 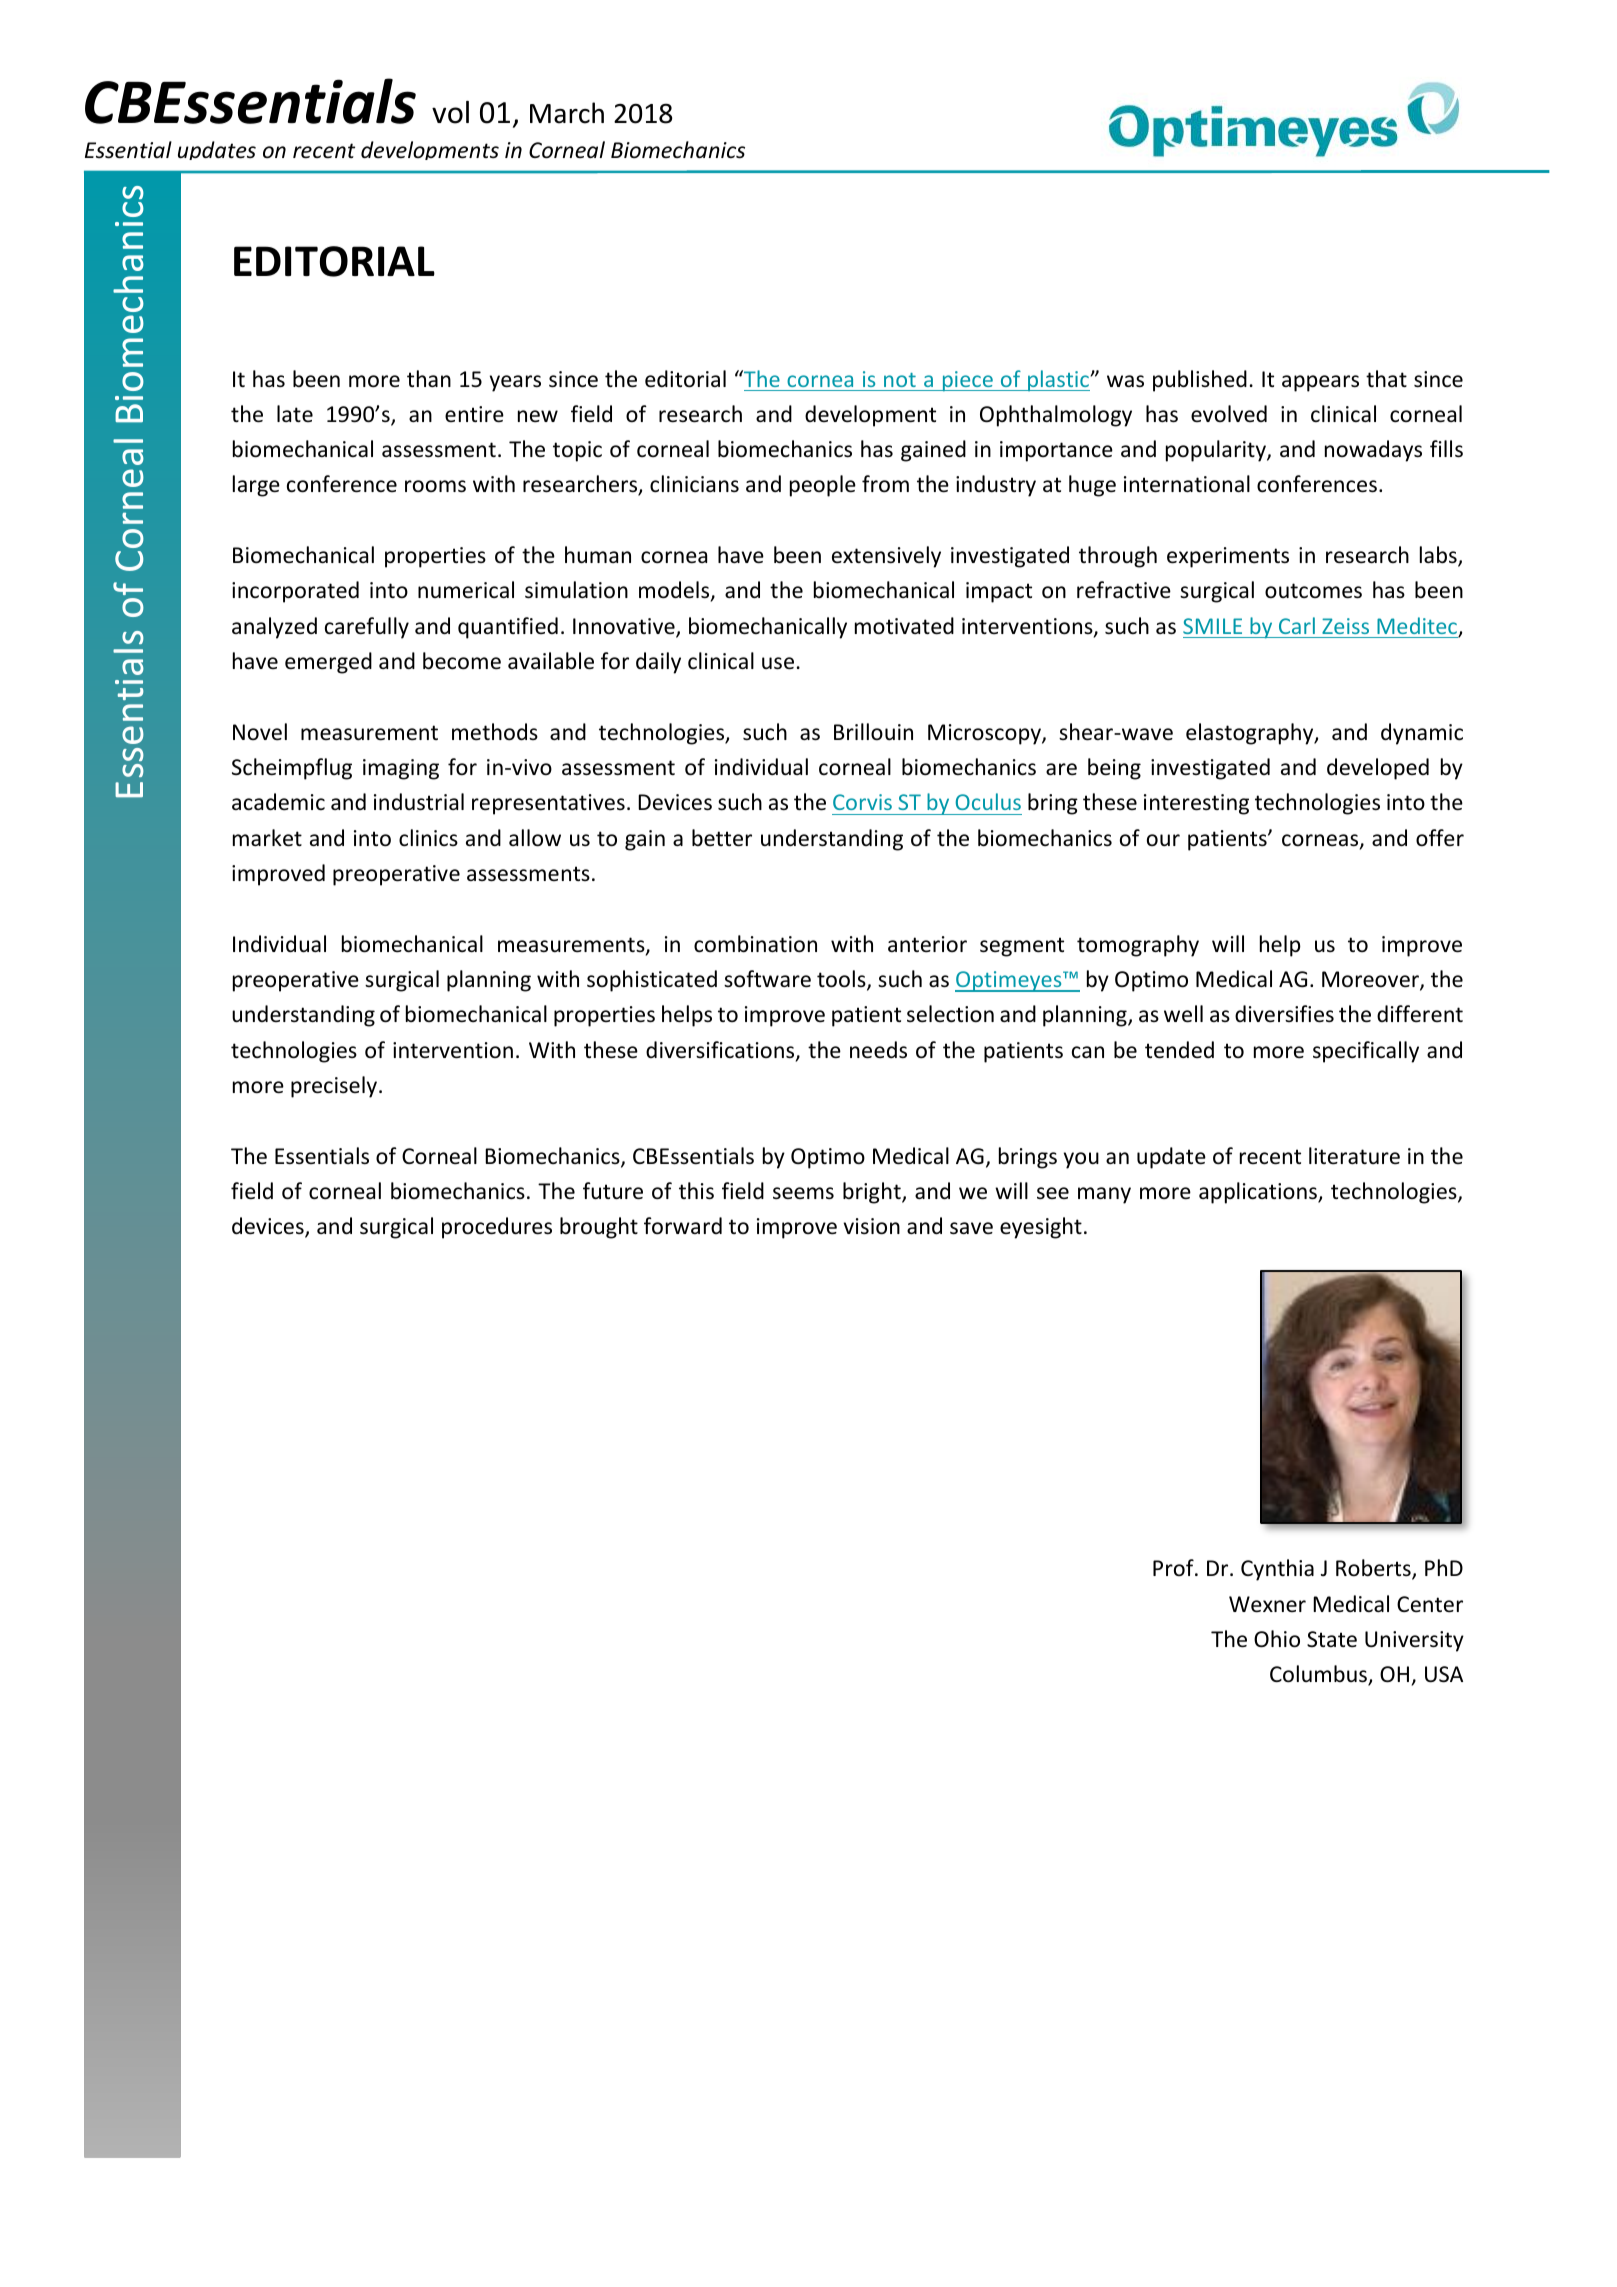 What do you see at coordinates (1373, 451) in the screenshot?
I see `nowadays` at bounding box center [1373, 451].
